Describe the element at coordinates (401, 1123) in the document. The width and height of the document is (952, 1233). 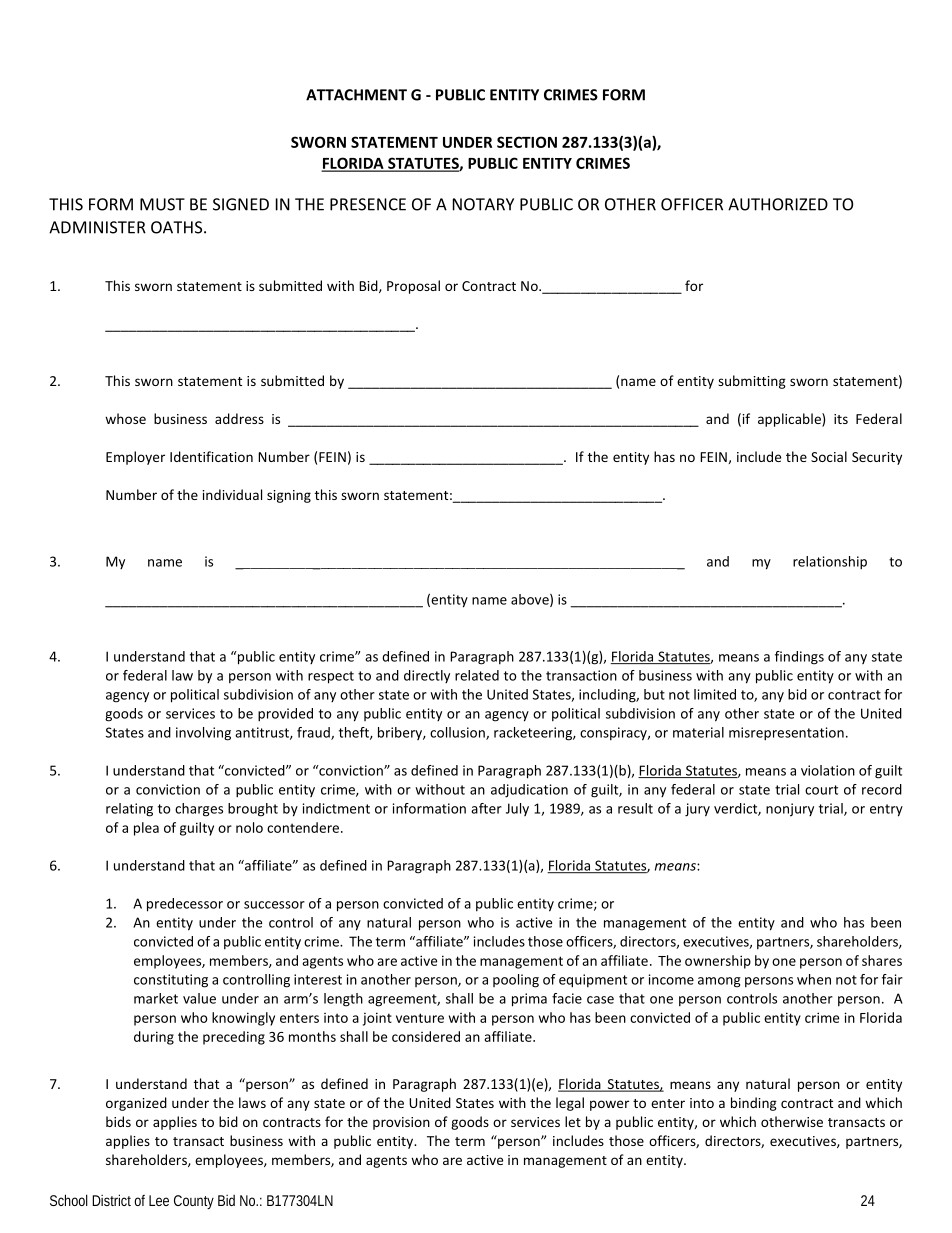
I see `provision` at that location.
